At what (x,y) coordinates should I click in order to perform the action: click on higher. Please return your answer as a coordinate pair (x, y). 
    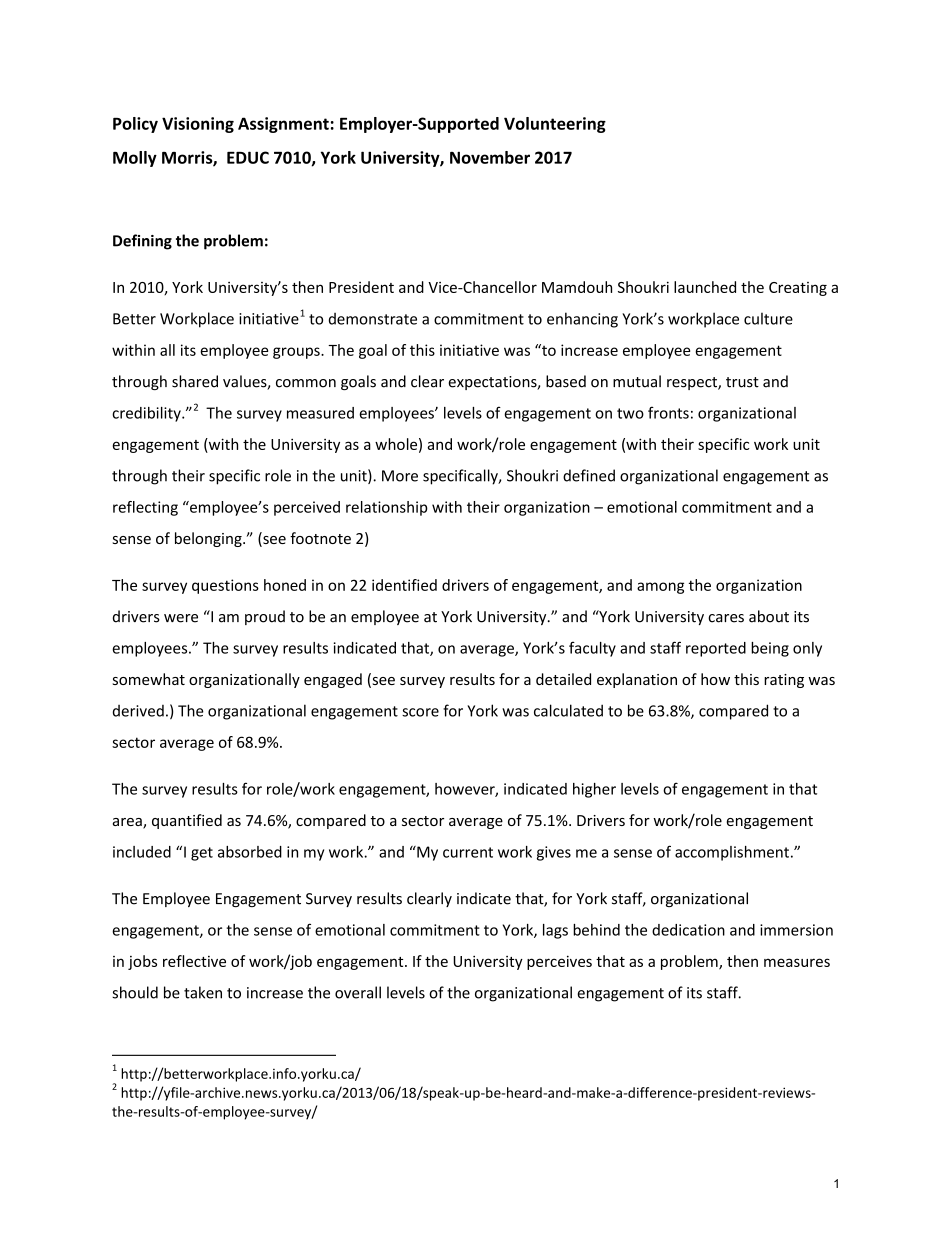
    Looking at the image, I should click on (594, 790).
